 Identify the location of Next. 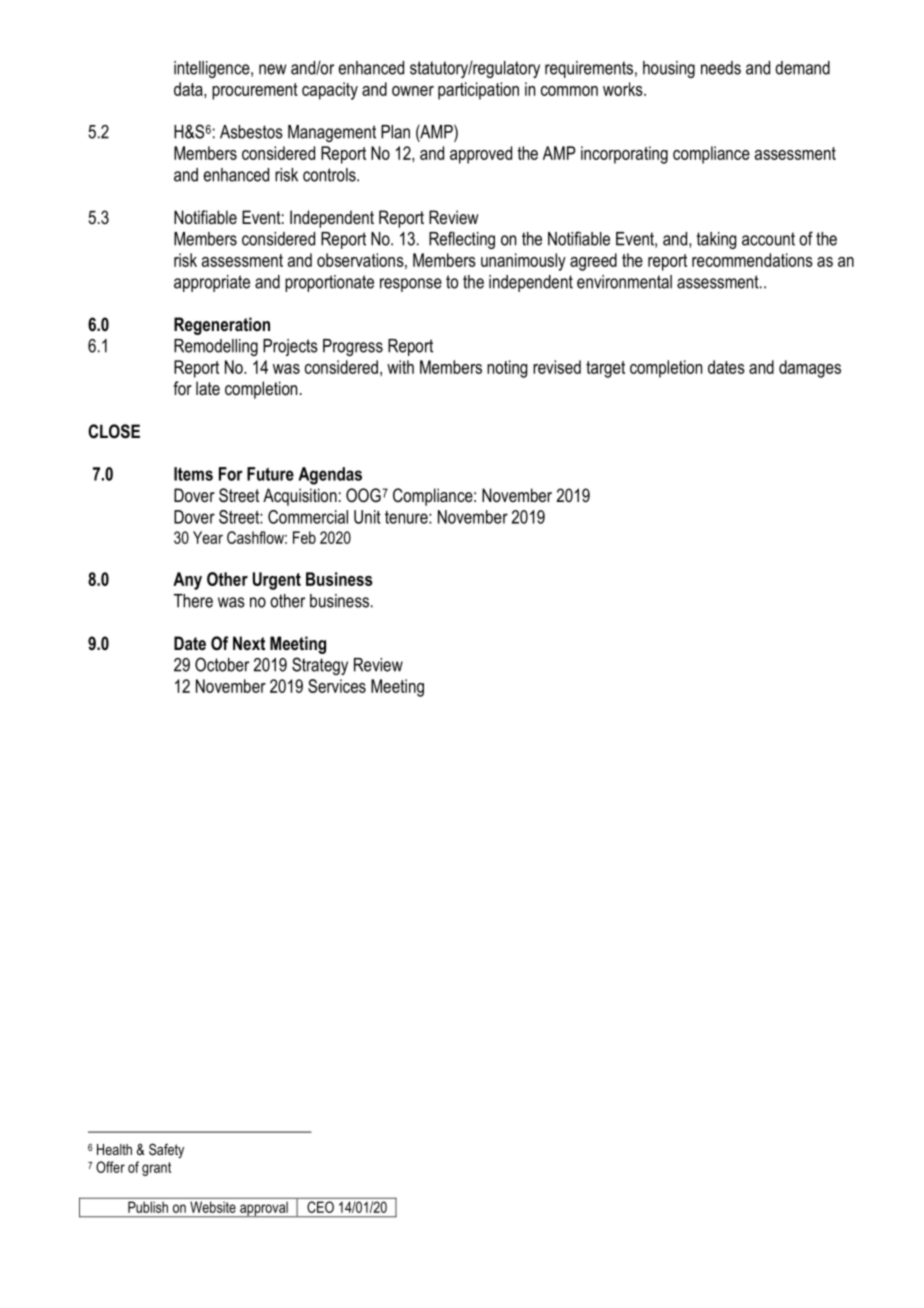
(249, 643).
